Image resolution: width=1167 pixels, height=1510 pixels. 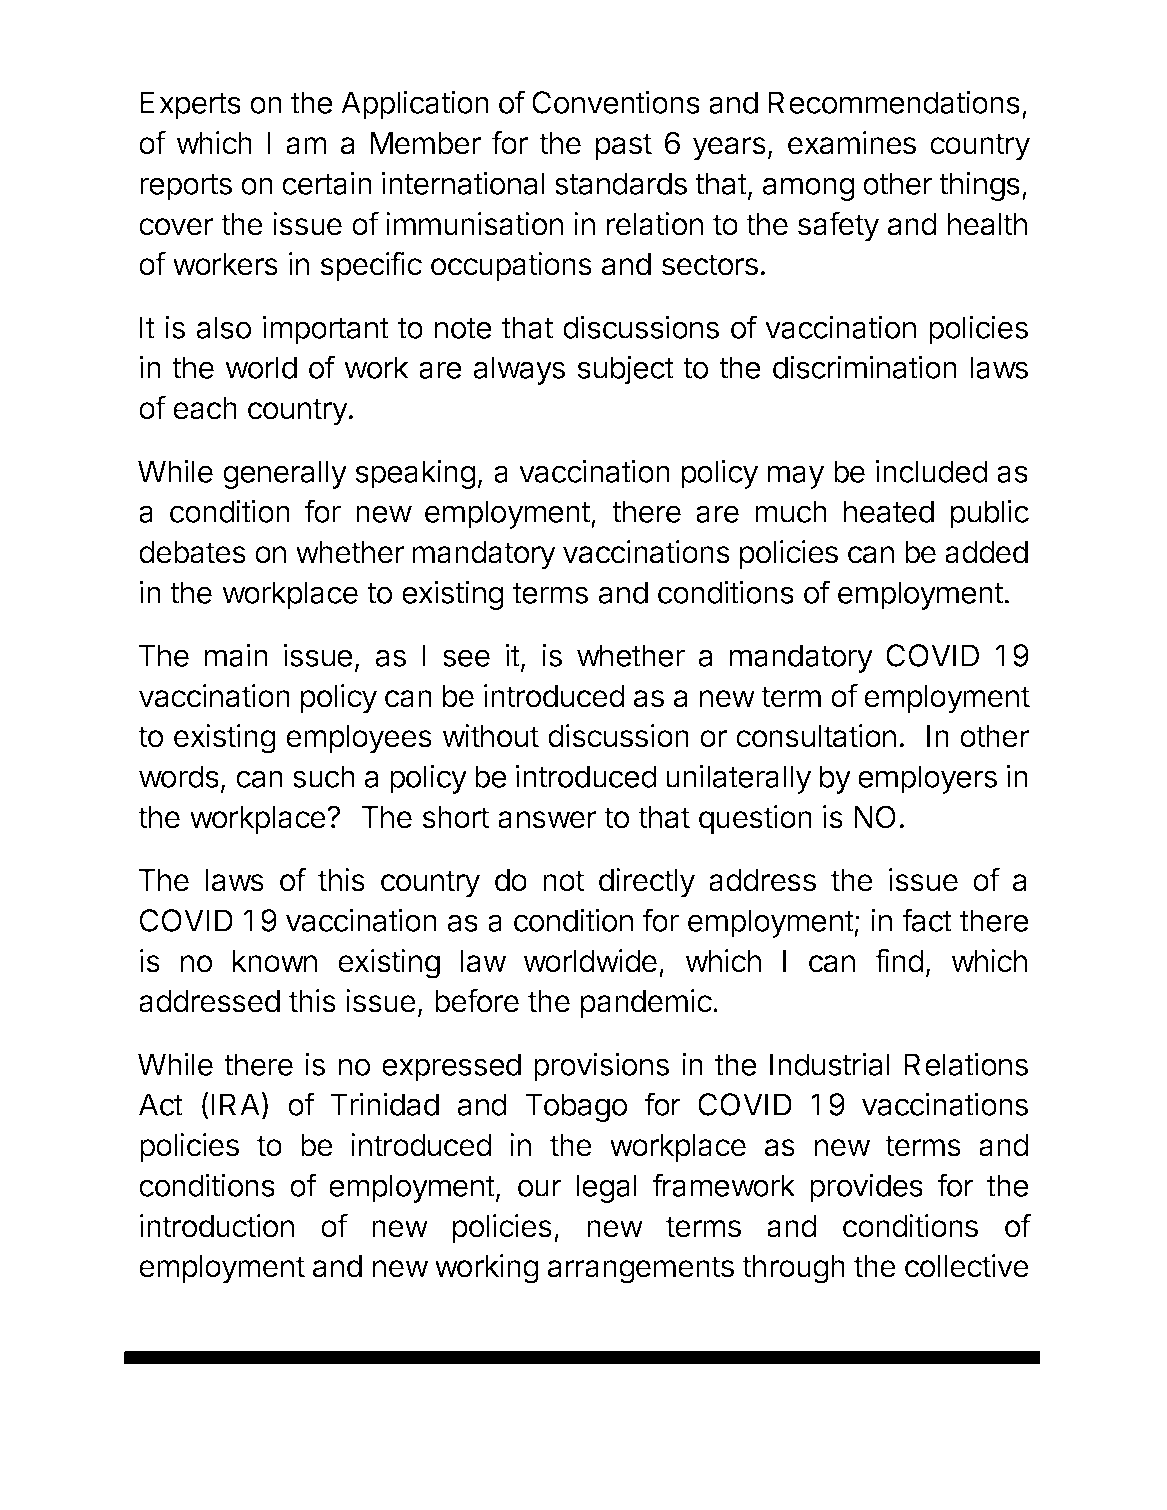 I want to click on certain, so click(x=327, y=183).
